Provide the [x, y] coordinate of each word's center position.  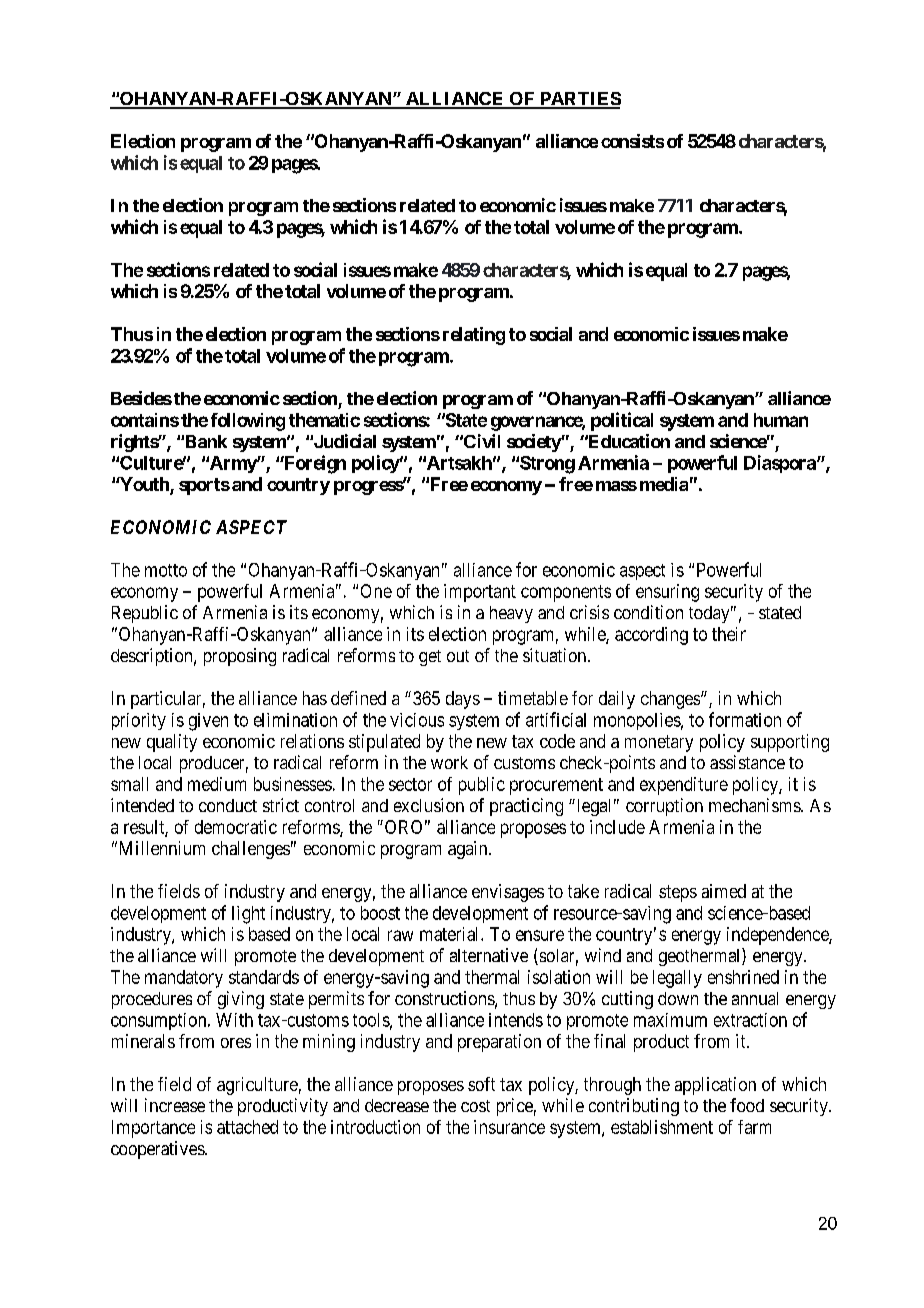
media [664, 484]
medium [217, 784]
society [534, 443]
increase [175, 1105]
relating [474, 336]
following [248, 422]
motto [166, 570]
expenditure [684, 786]
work [449, 762]
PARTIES [579, 100]
